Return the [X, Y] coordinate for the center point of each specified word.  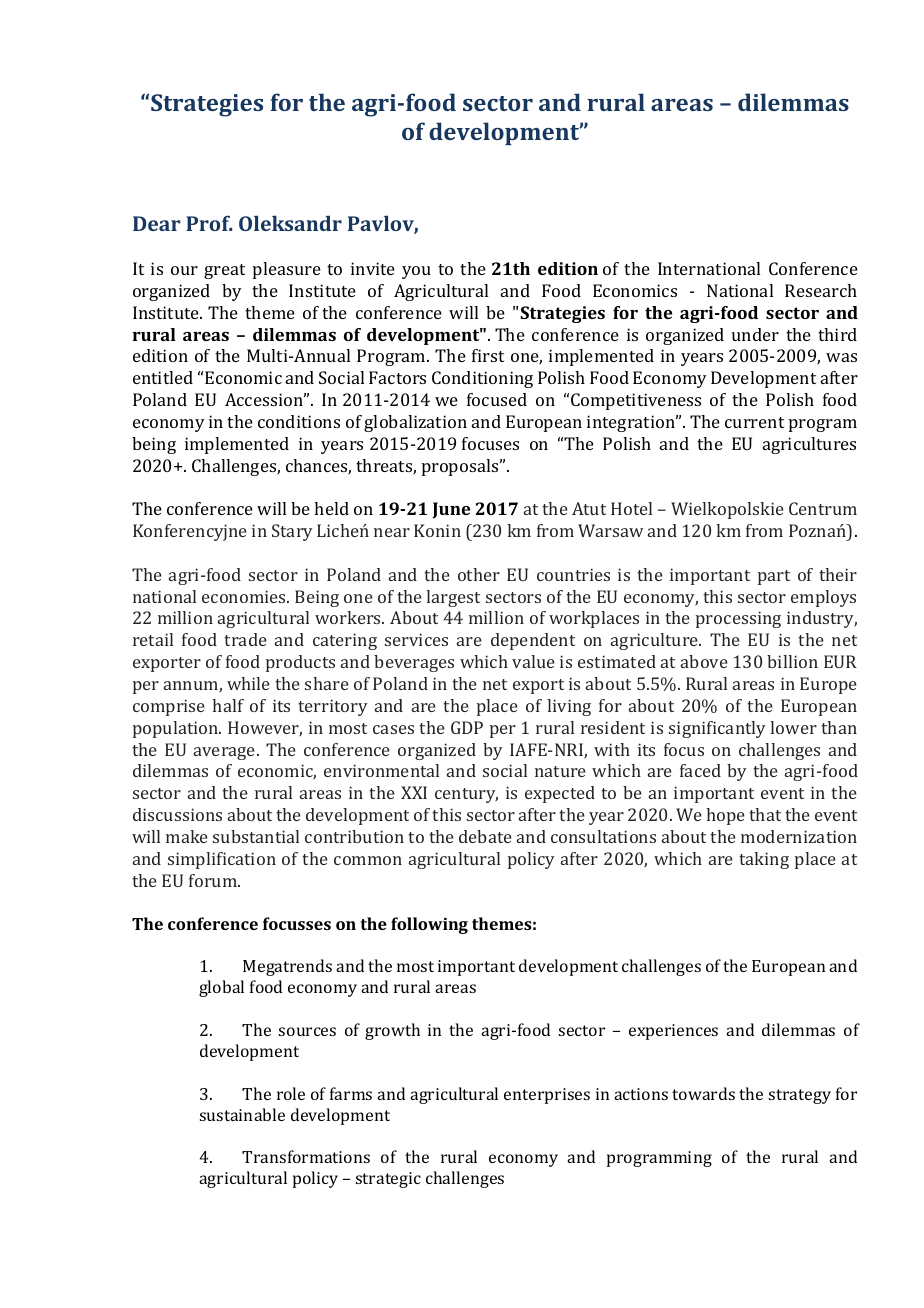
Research [821, 290]
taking [764, 860]
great [224, 271]
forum [214, 880]
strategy [800, 1096]
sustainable [242, 1114]
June [451, 510]
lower [793, 727]
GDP [467, 727]
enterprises [547, 1096]
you [416, 272]
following [429, 925]
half [228, 705]
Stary [292, 532]
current [754, 422]
